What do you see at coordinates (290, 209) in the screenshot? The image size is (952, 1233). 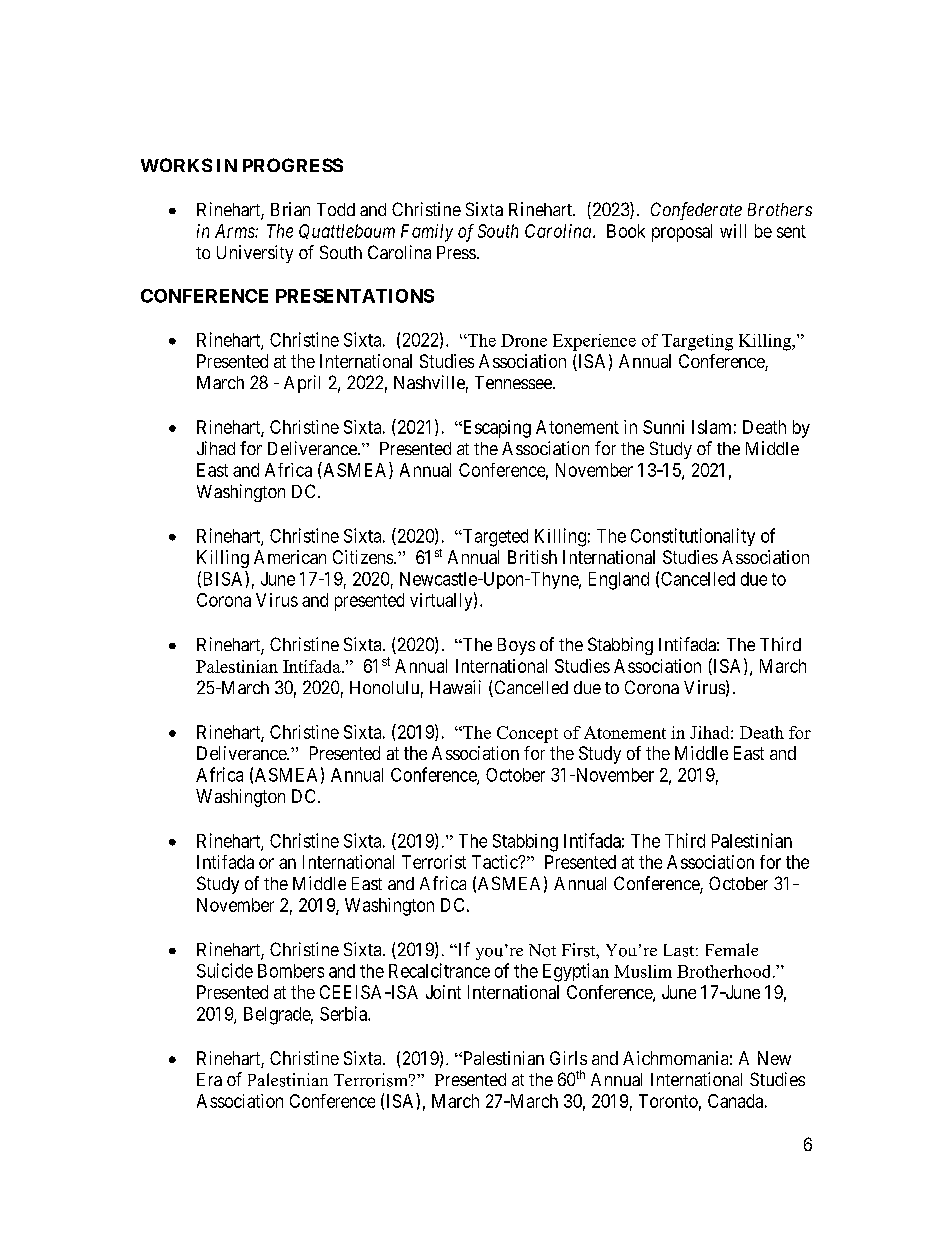 I see `Brian` at bounding box center [290, 209].
